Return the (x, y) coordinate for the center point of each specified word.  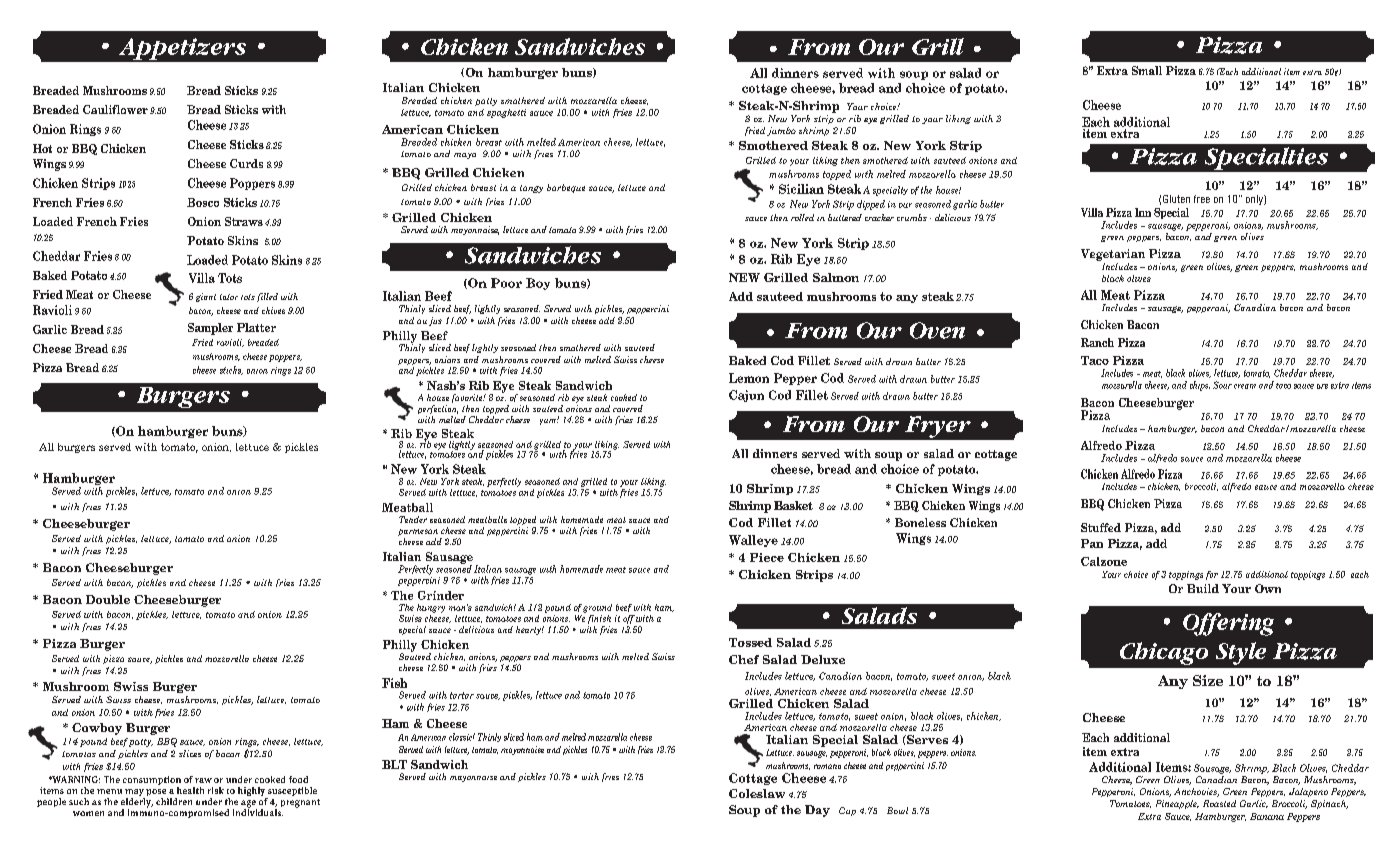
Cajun (746, 396)
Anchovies (1196, 792)
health (190, 790)
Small (1147, 70)
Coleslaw (757, 793)
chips (1200, 386)
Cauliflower (115, 109)
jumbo (781, 131)
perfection (438, 409)
